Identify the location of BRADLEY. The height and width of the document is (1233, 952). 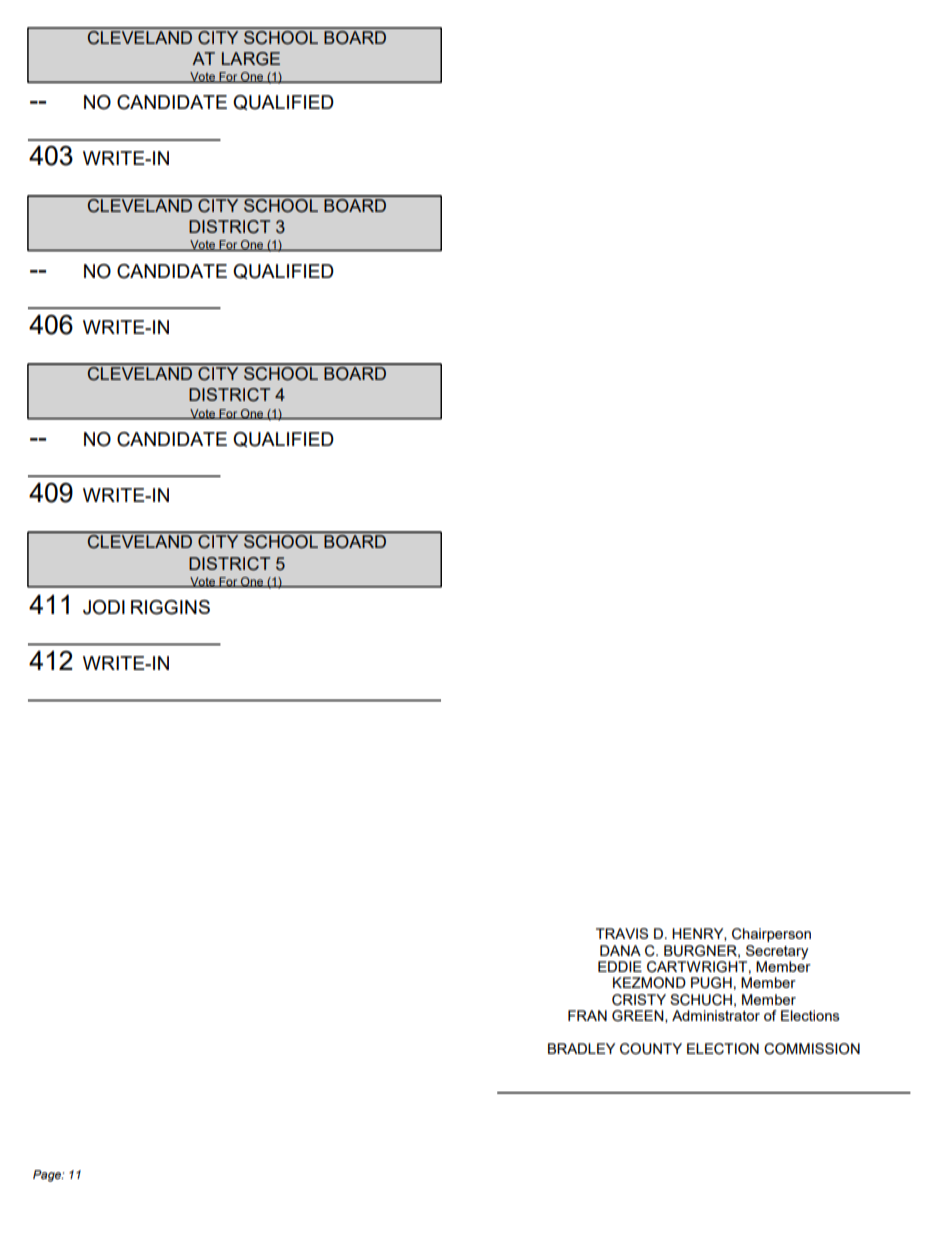
(581, 1048).
